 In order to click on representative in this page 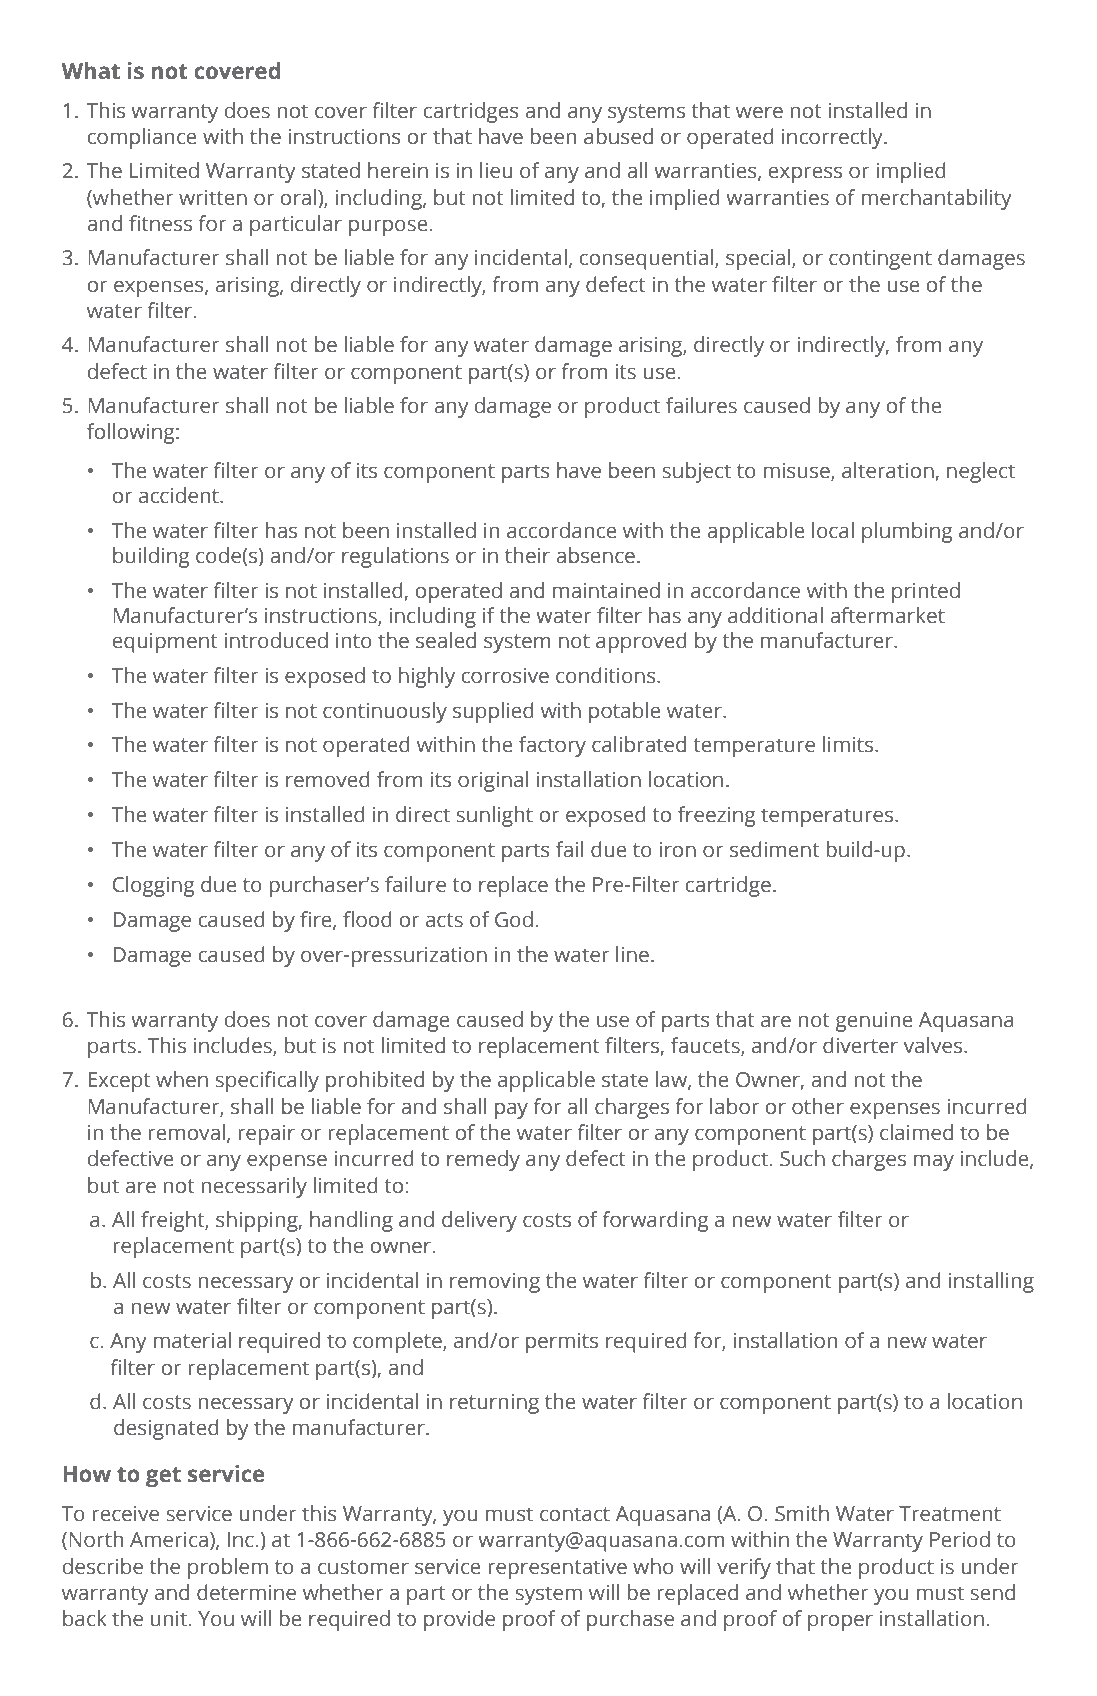, I will do `click(557, 1569)`.
